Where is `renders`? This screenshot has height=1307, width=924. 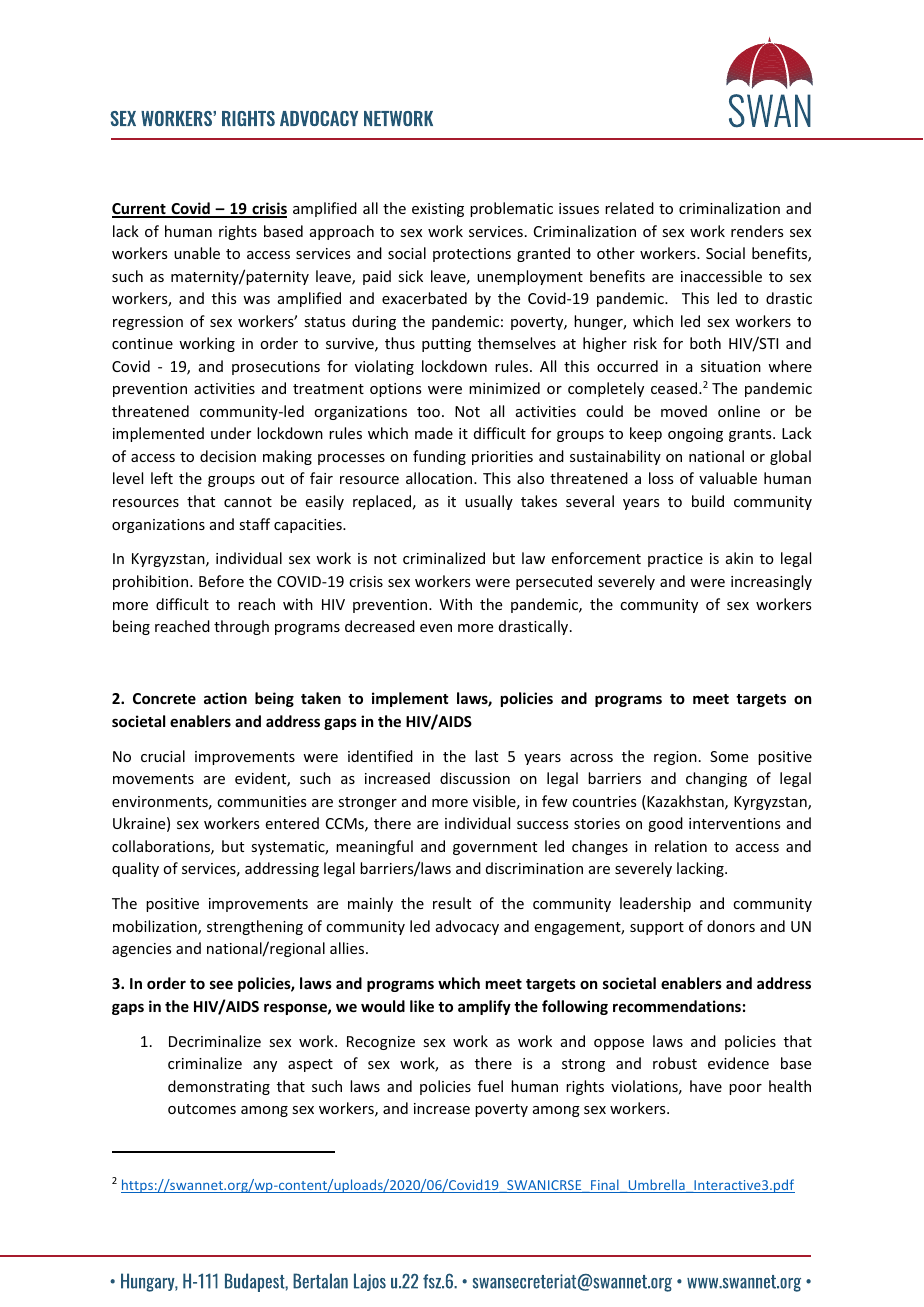 renders is located at coordinates (757, 231).
